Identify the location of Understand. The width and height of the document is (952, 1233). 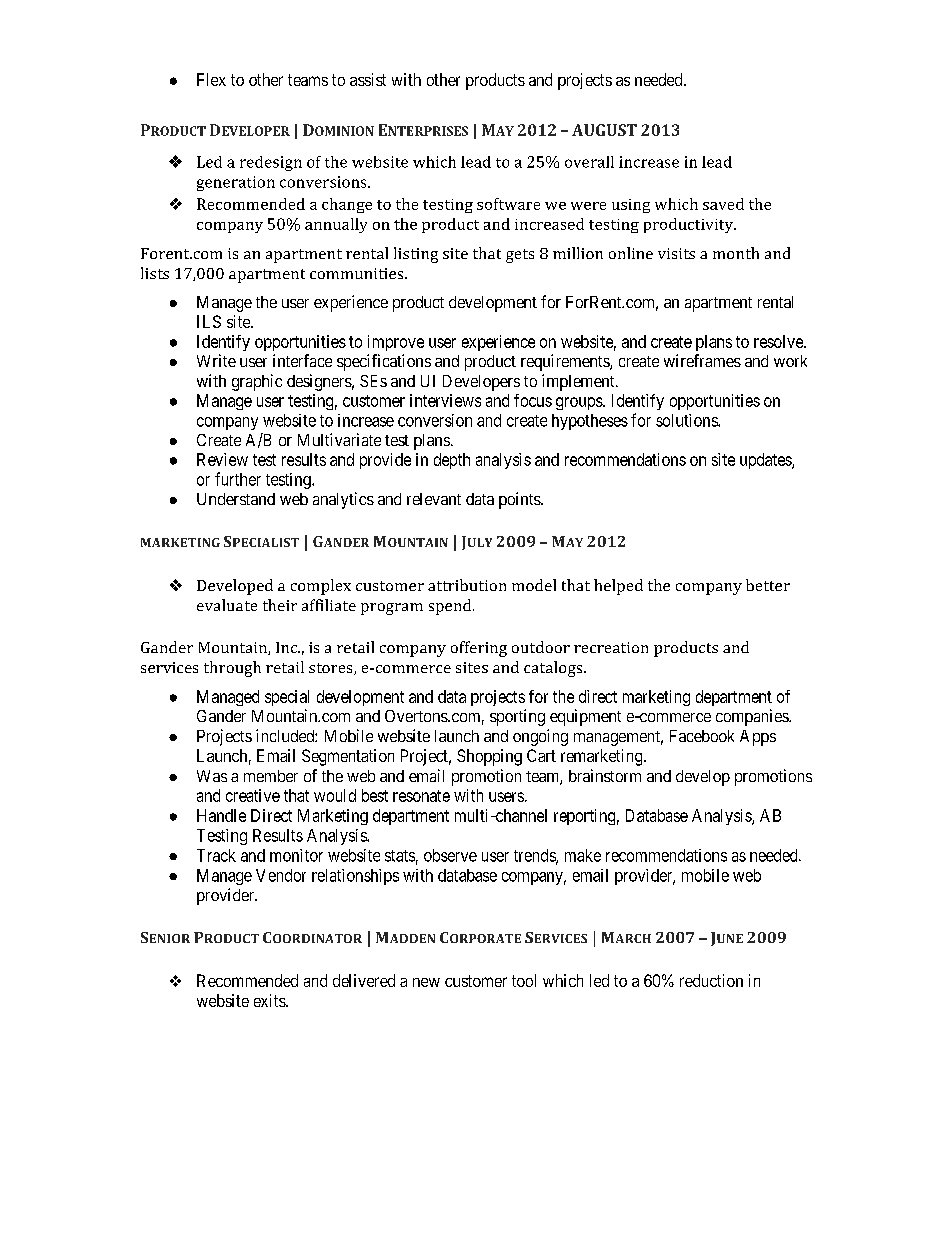
(236, 499).
